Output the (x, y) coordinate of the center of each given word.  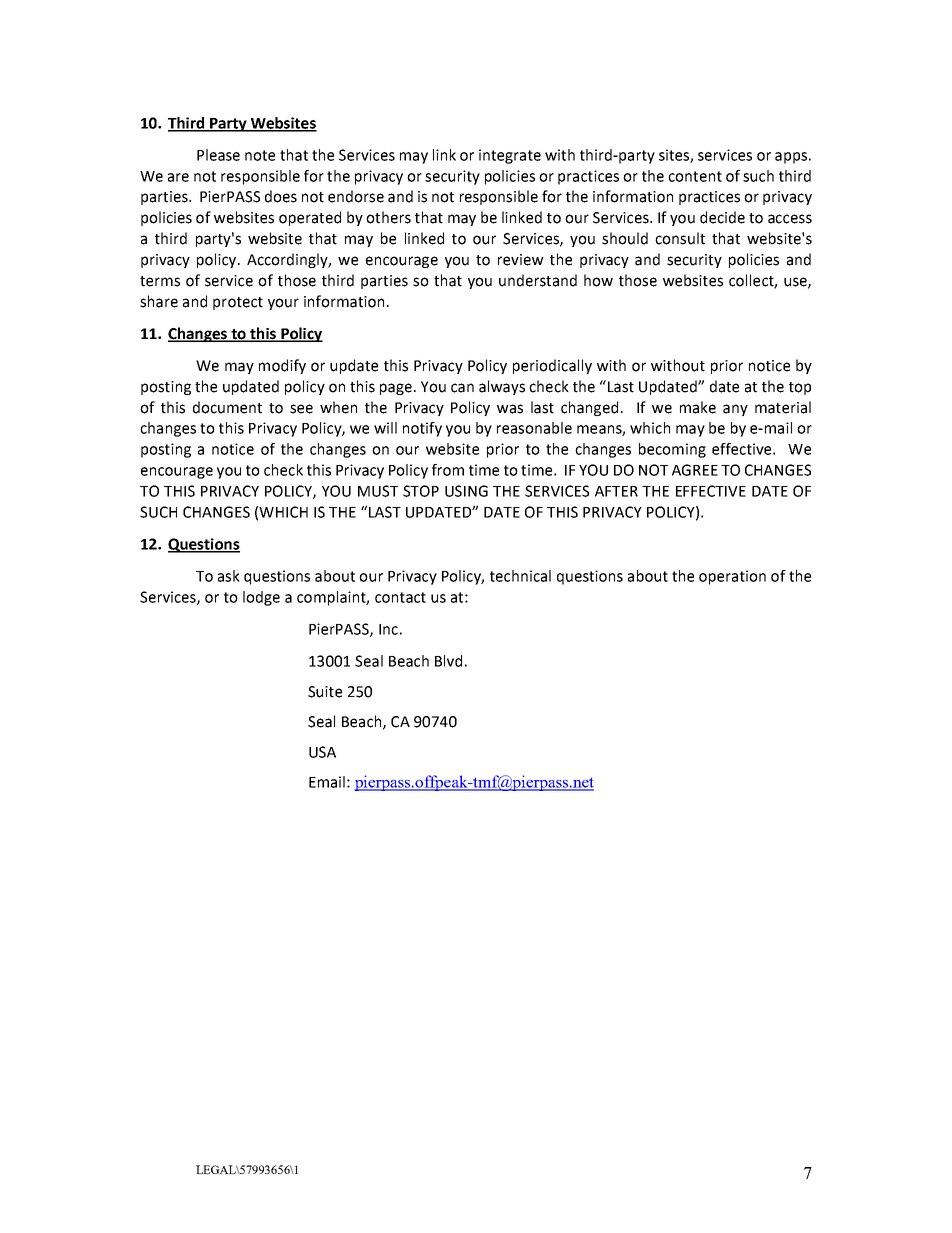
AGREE (695, 470)
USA (322, 752)
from (448, 470)
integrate (510, 156)
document (227, 407)
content (695, 176)
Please (218, 155)
